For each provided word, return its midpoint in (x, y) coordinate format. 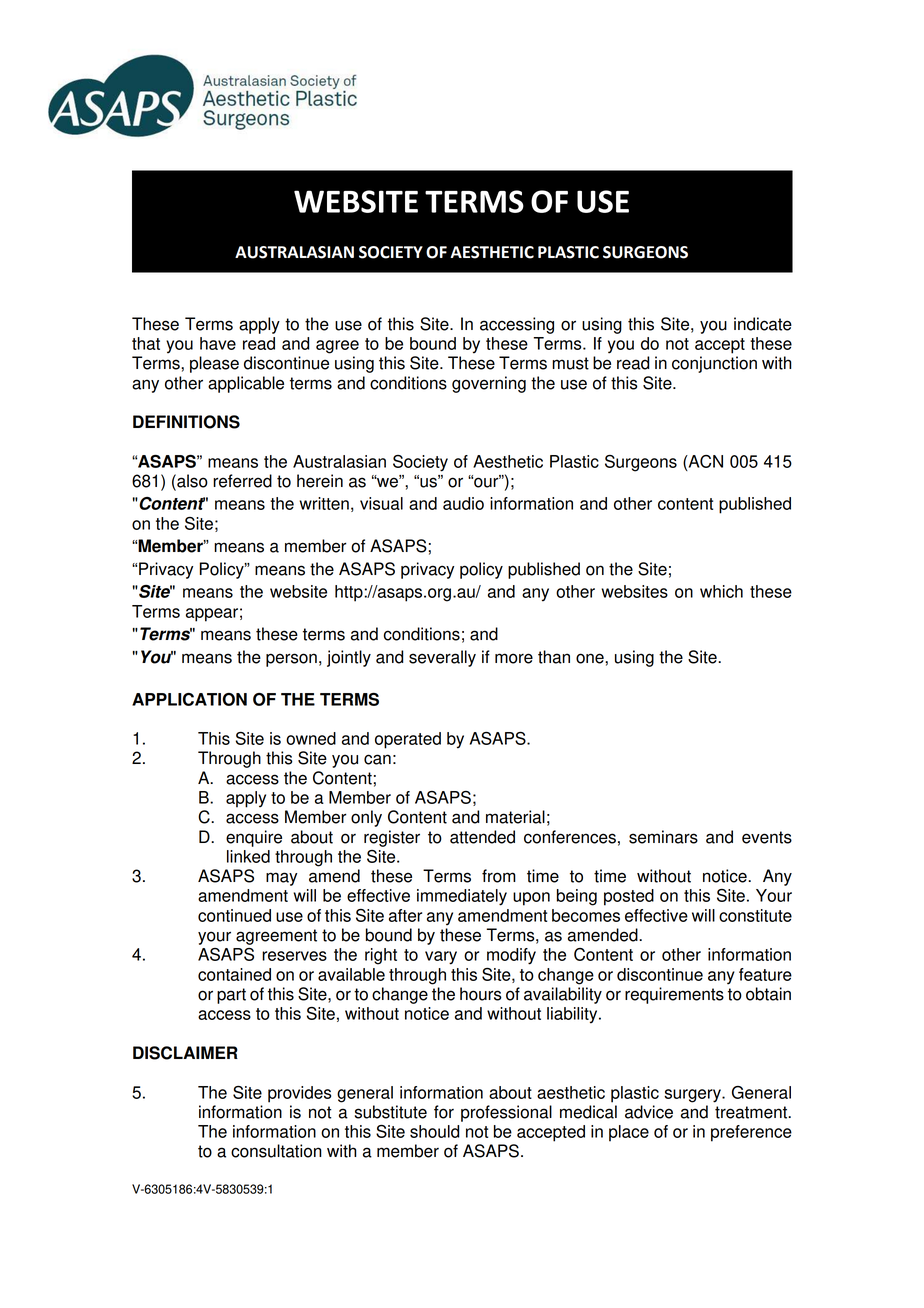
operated (408, 740)
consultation (276, 1151)
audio (463, 503)
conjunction (714, 364)
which (721, 591)
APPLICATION (189, 699)
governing (489, 384)
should (435, 1131)
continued (234, 915)
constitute (755, 915)
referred (242, 481)
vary (441, 958)
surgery (693, 1096)
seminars (663, 837)
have (218, 343)
